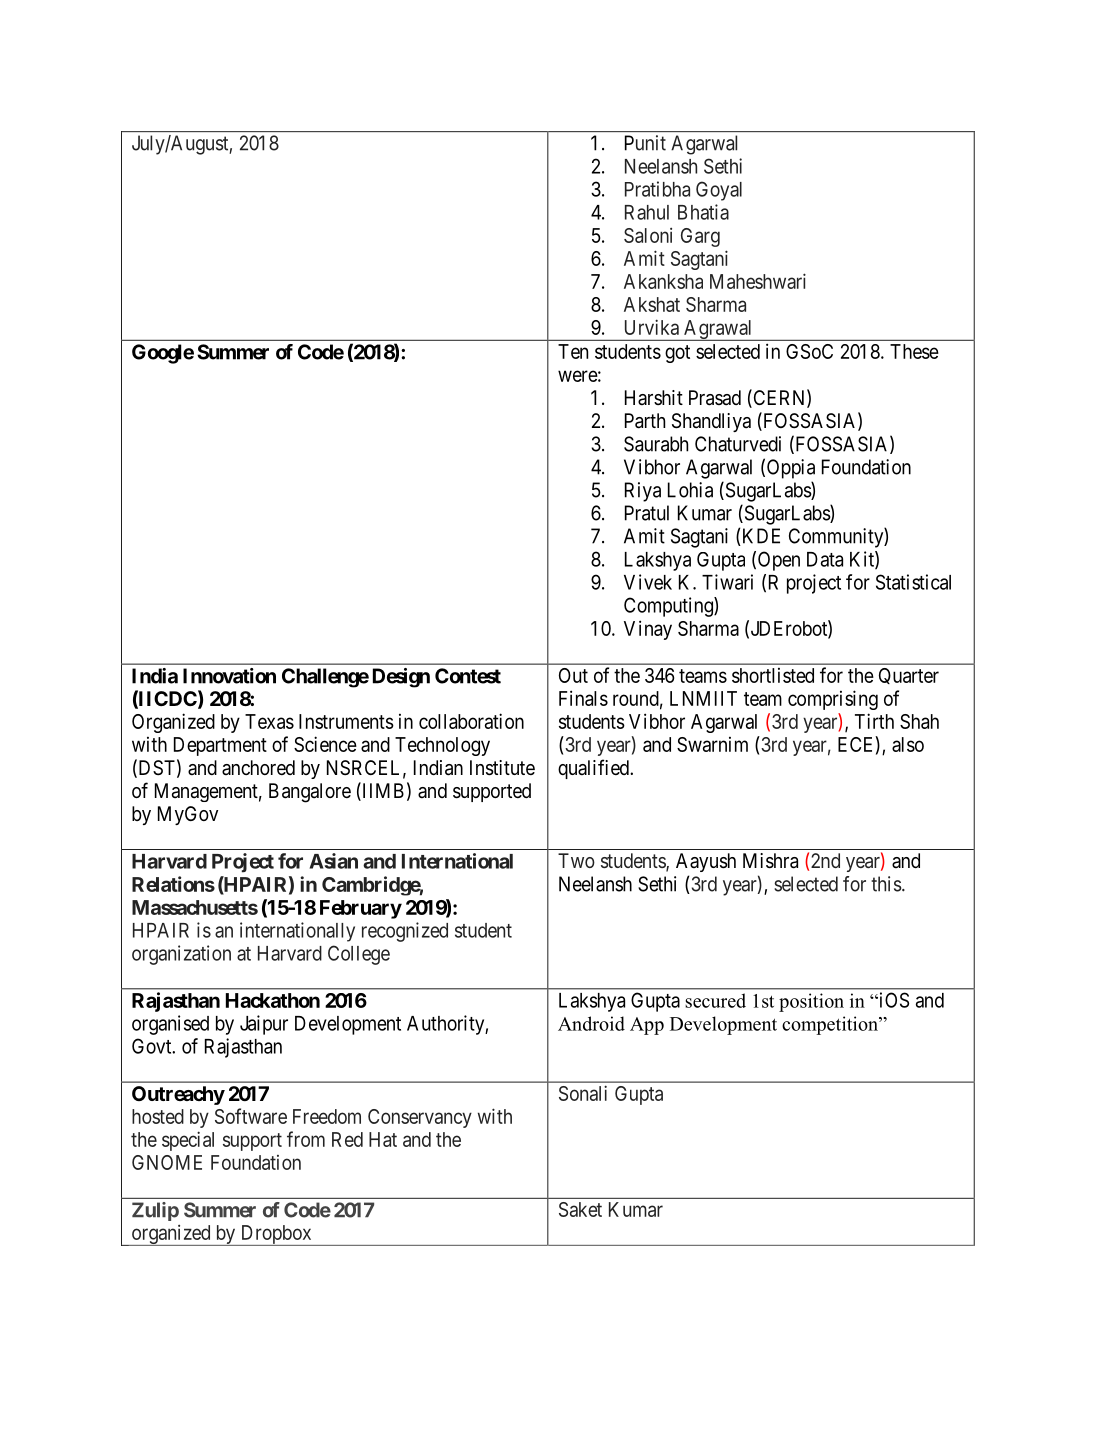  What do you see at coordinates (583, 698) in the screenshot?
I see `Finals` at bounding box center [583, 698].
